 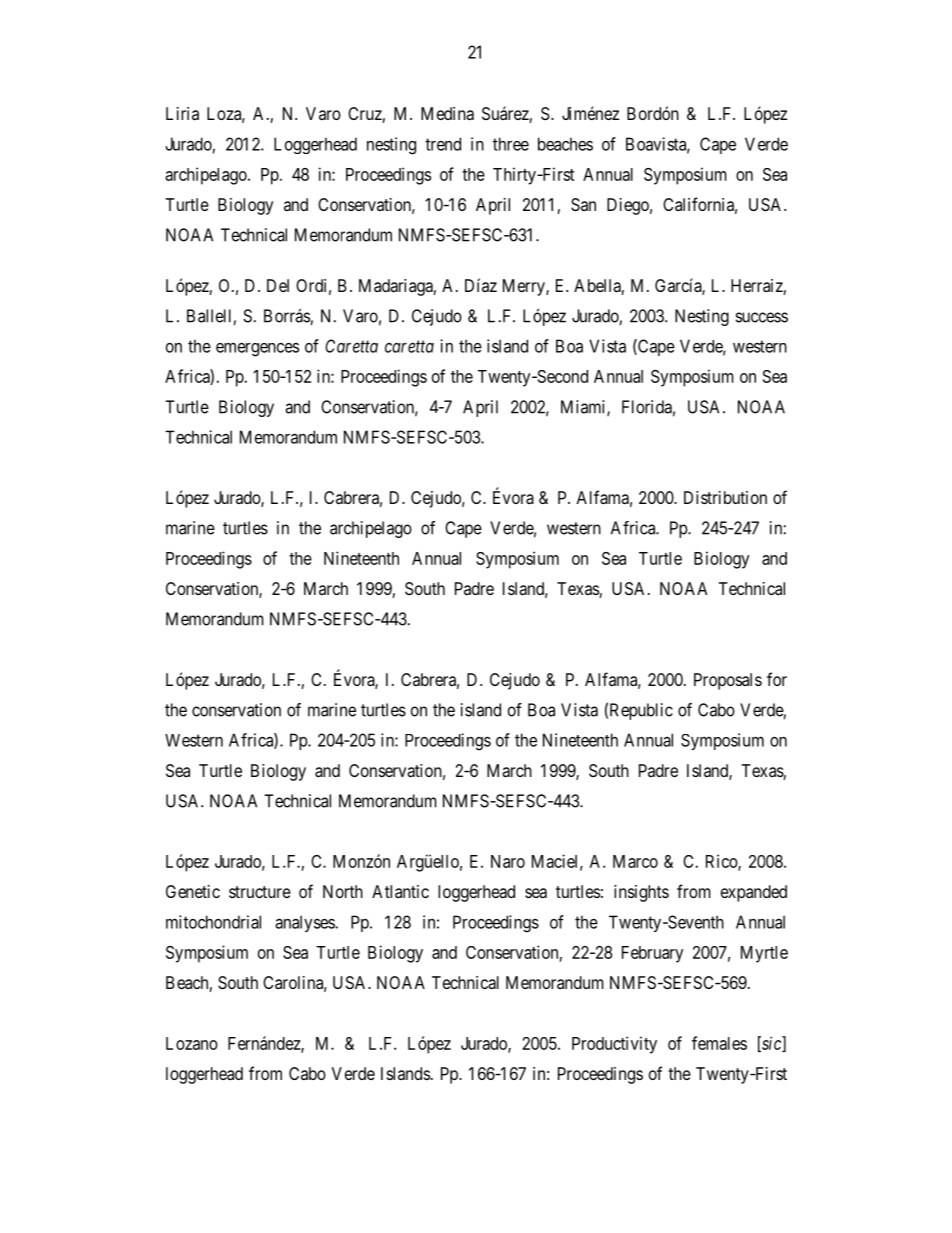 I want to click on Miami, so click(x=584, y=408).
